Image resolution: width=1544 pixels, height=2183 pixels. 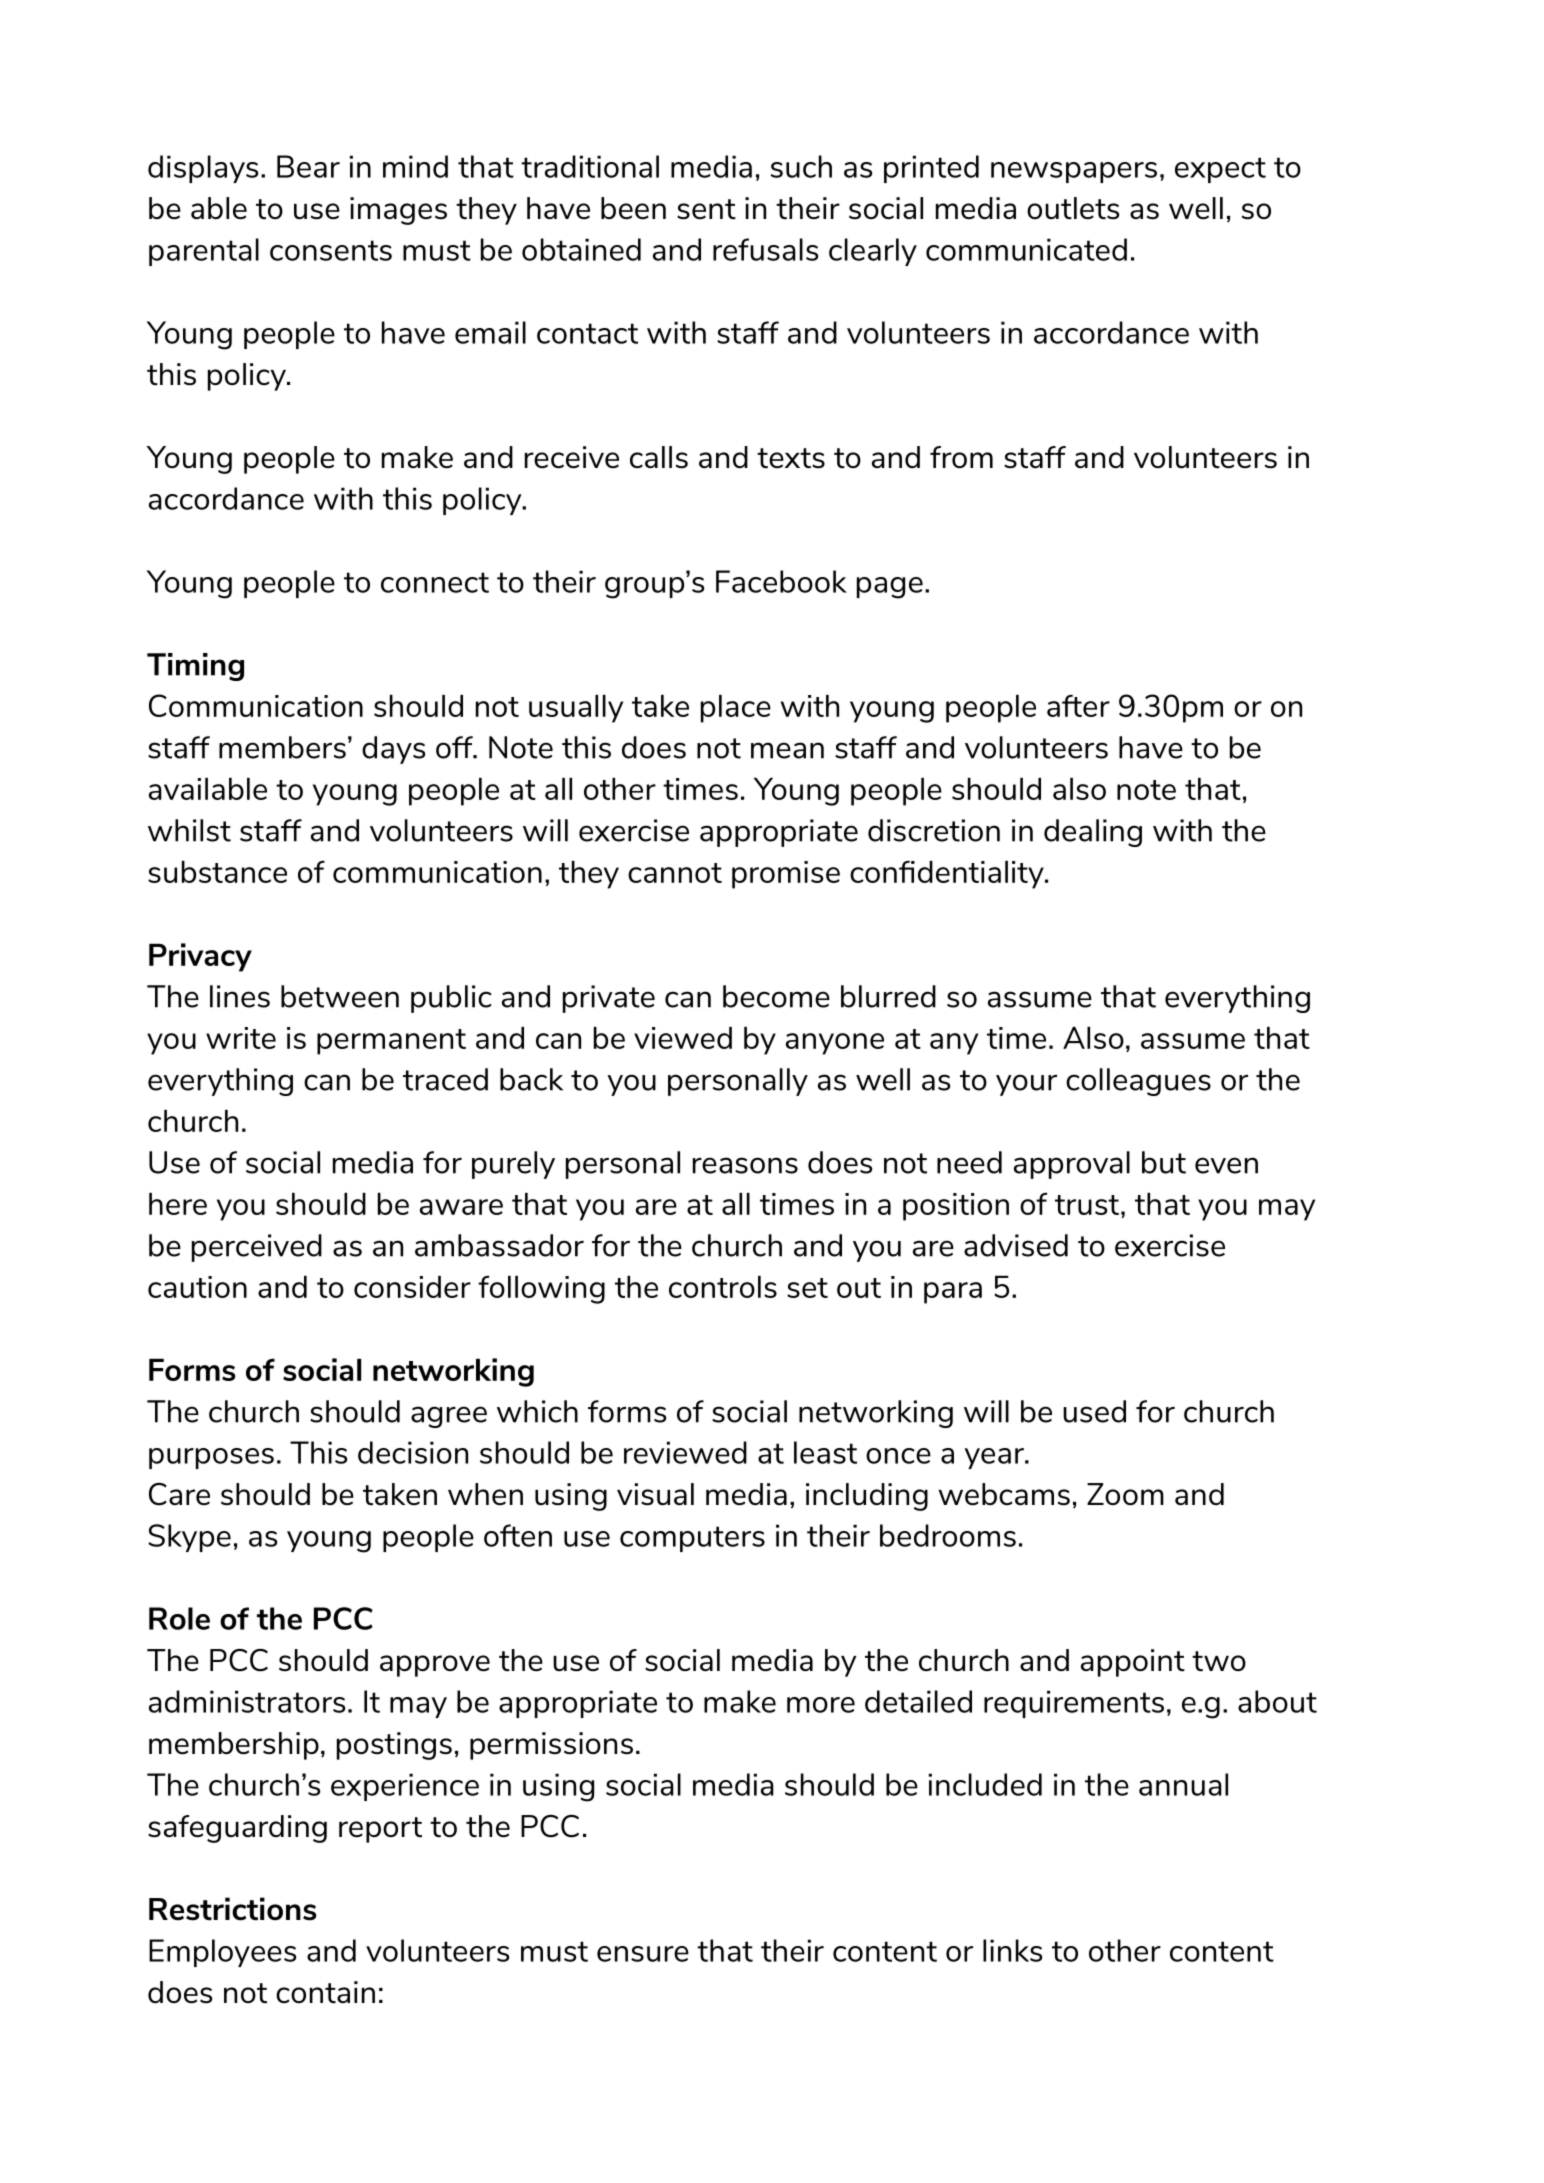 I want to click on outlets, so click(x=1073, y=208).
